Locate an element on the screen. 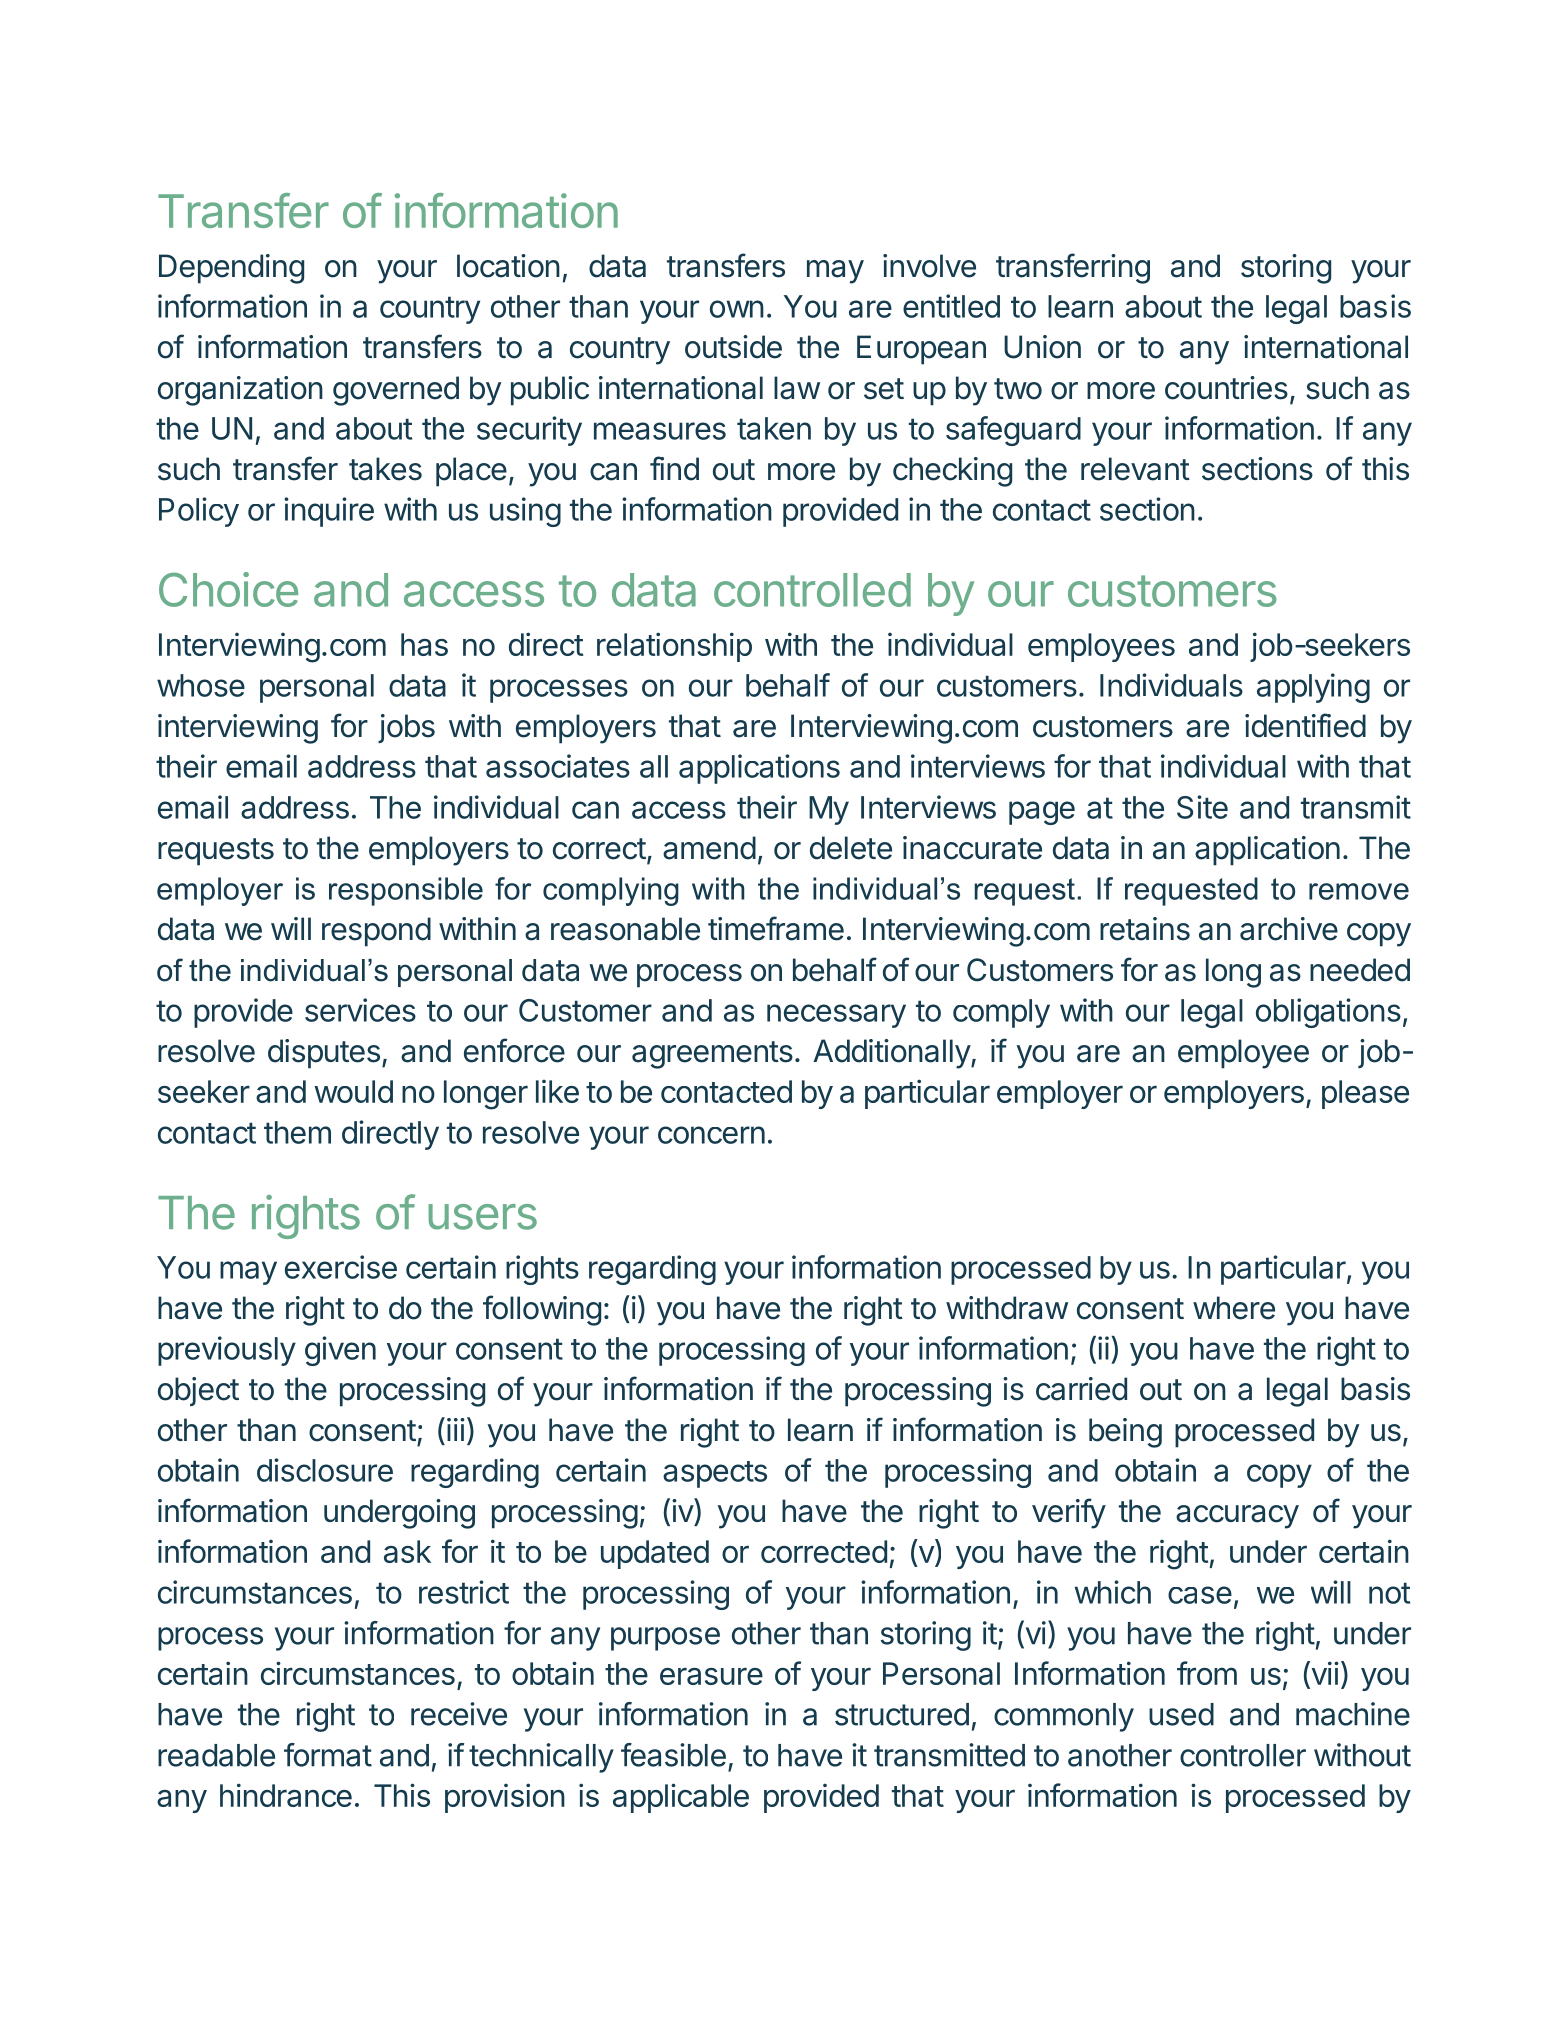 The image size is (1567, 2028). timeframe is located at coordinates (776, 928).
